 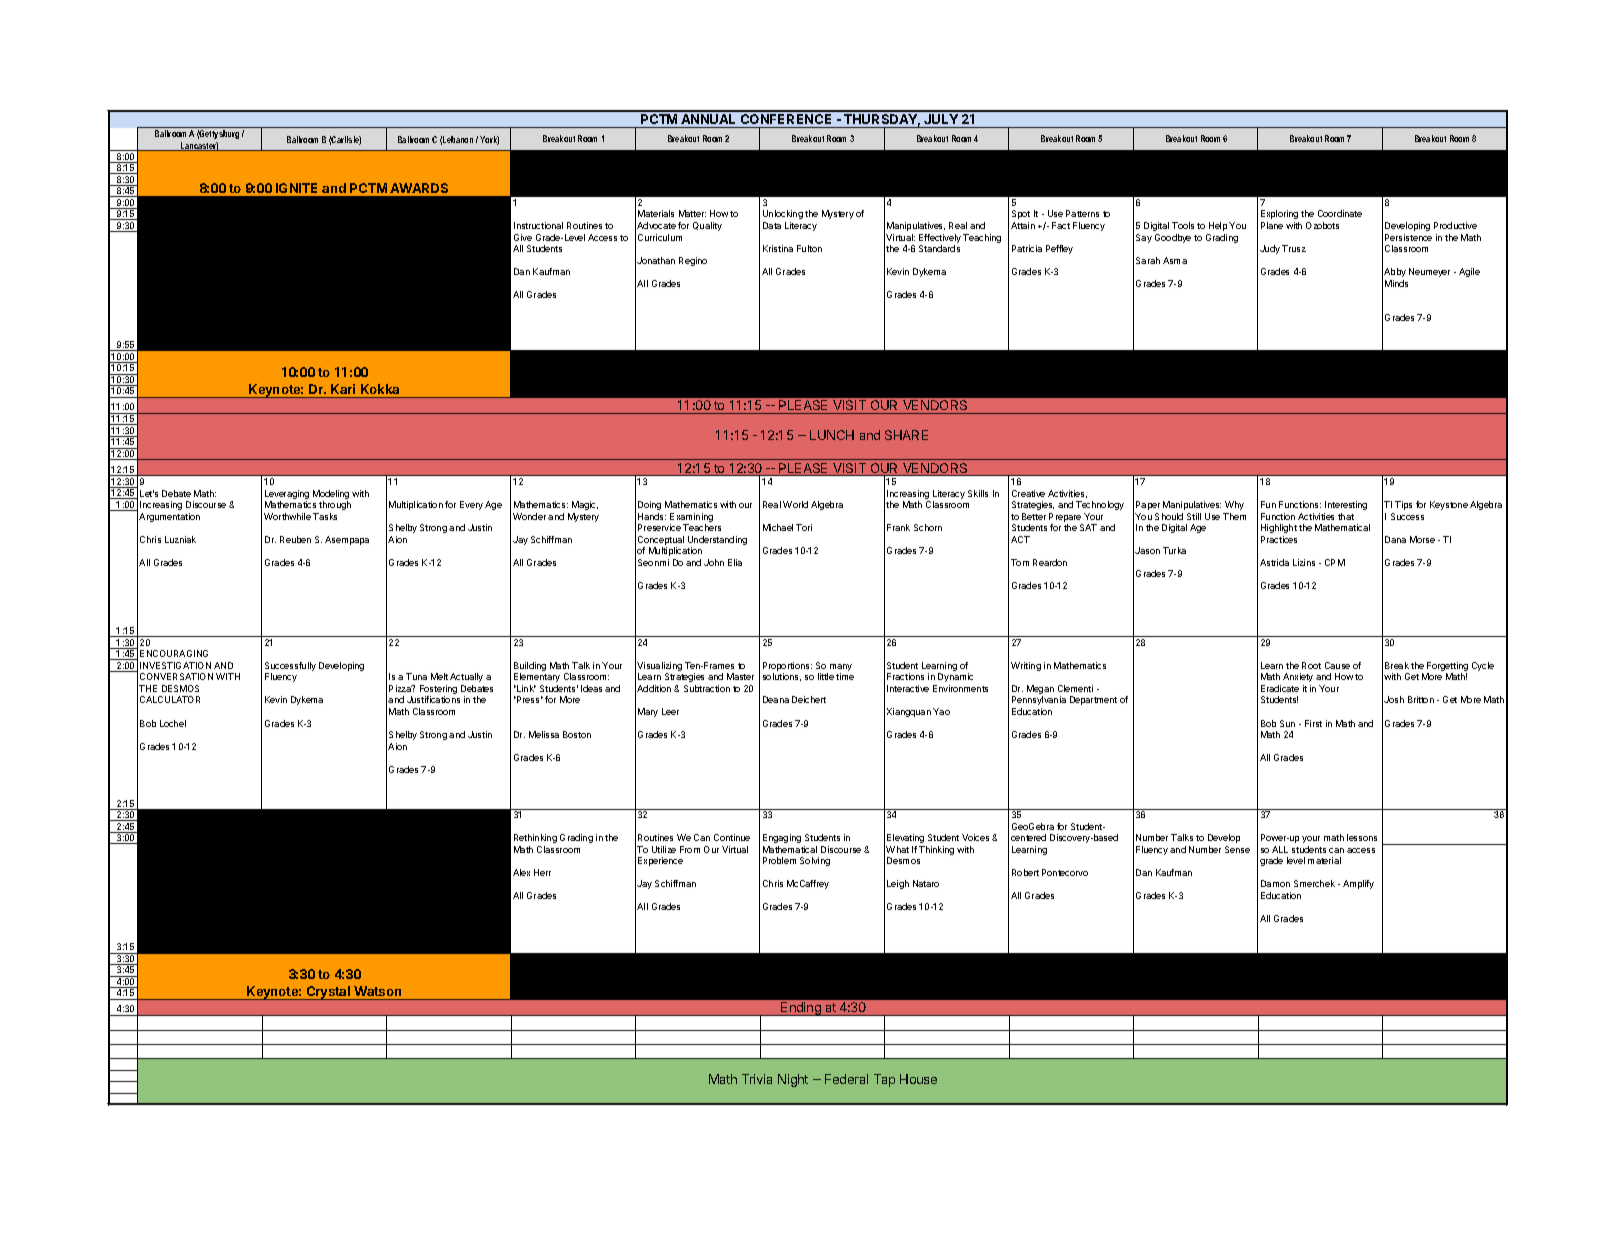 What do you see at coordinates (433, 699) in the image?
I see `Justifications` at bounding box center [433, 699].
